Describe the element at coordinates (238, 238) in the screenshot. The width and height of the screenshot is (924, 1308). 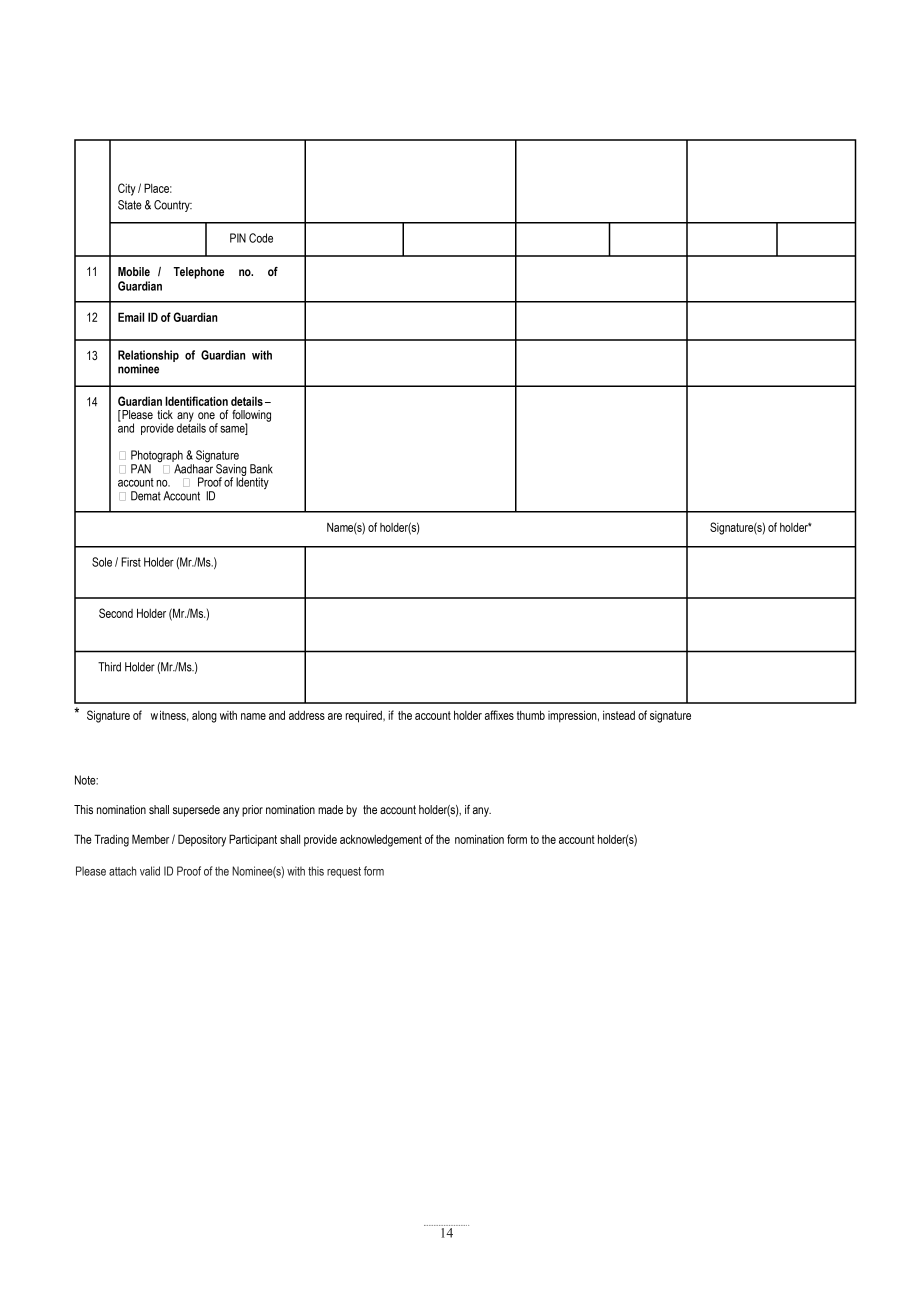
I see `PIN` at that location.
